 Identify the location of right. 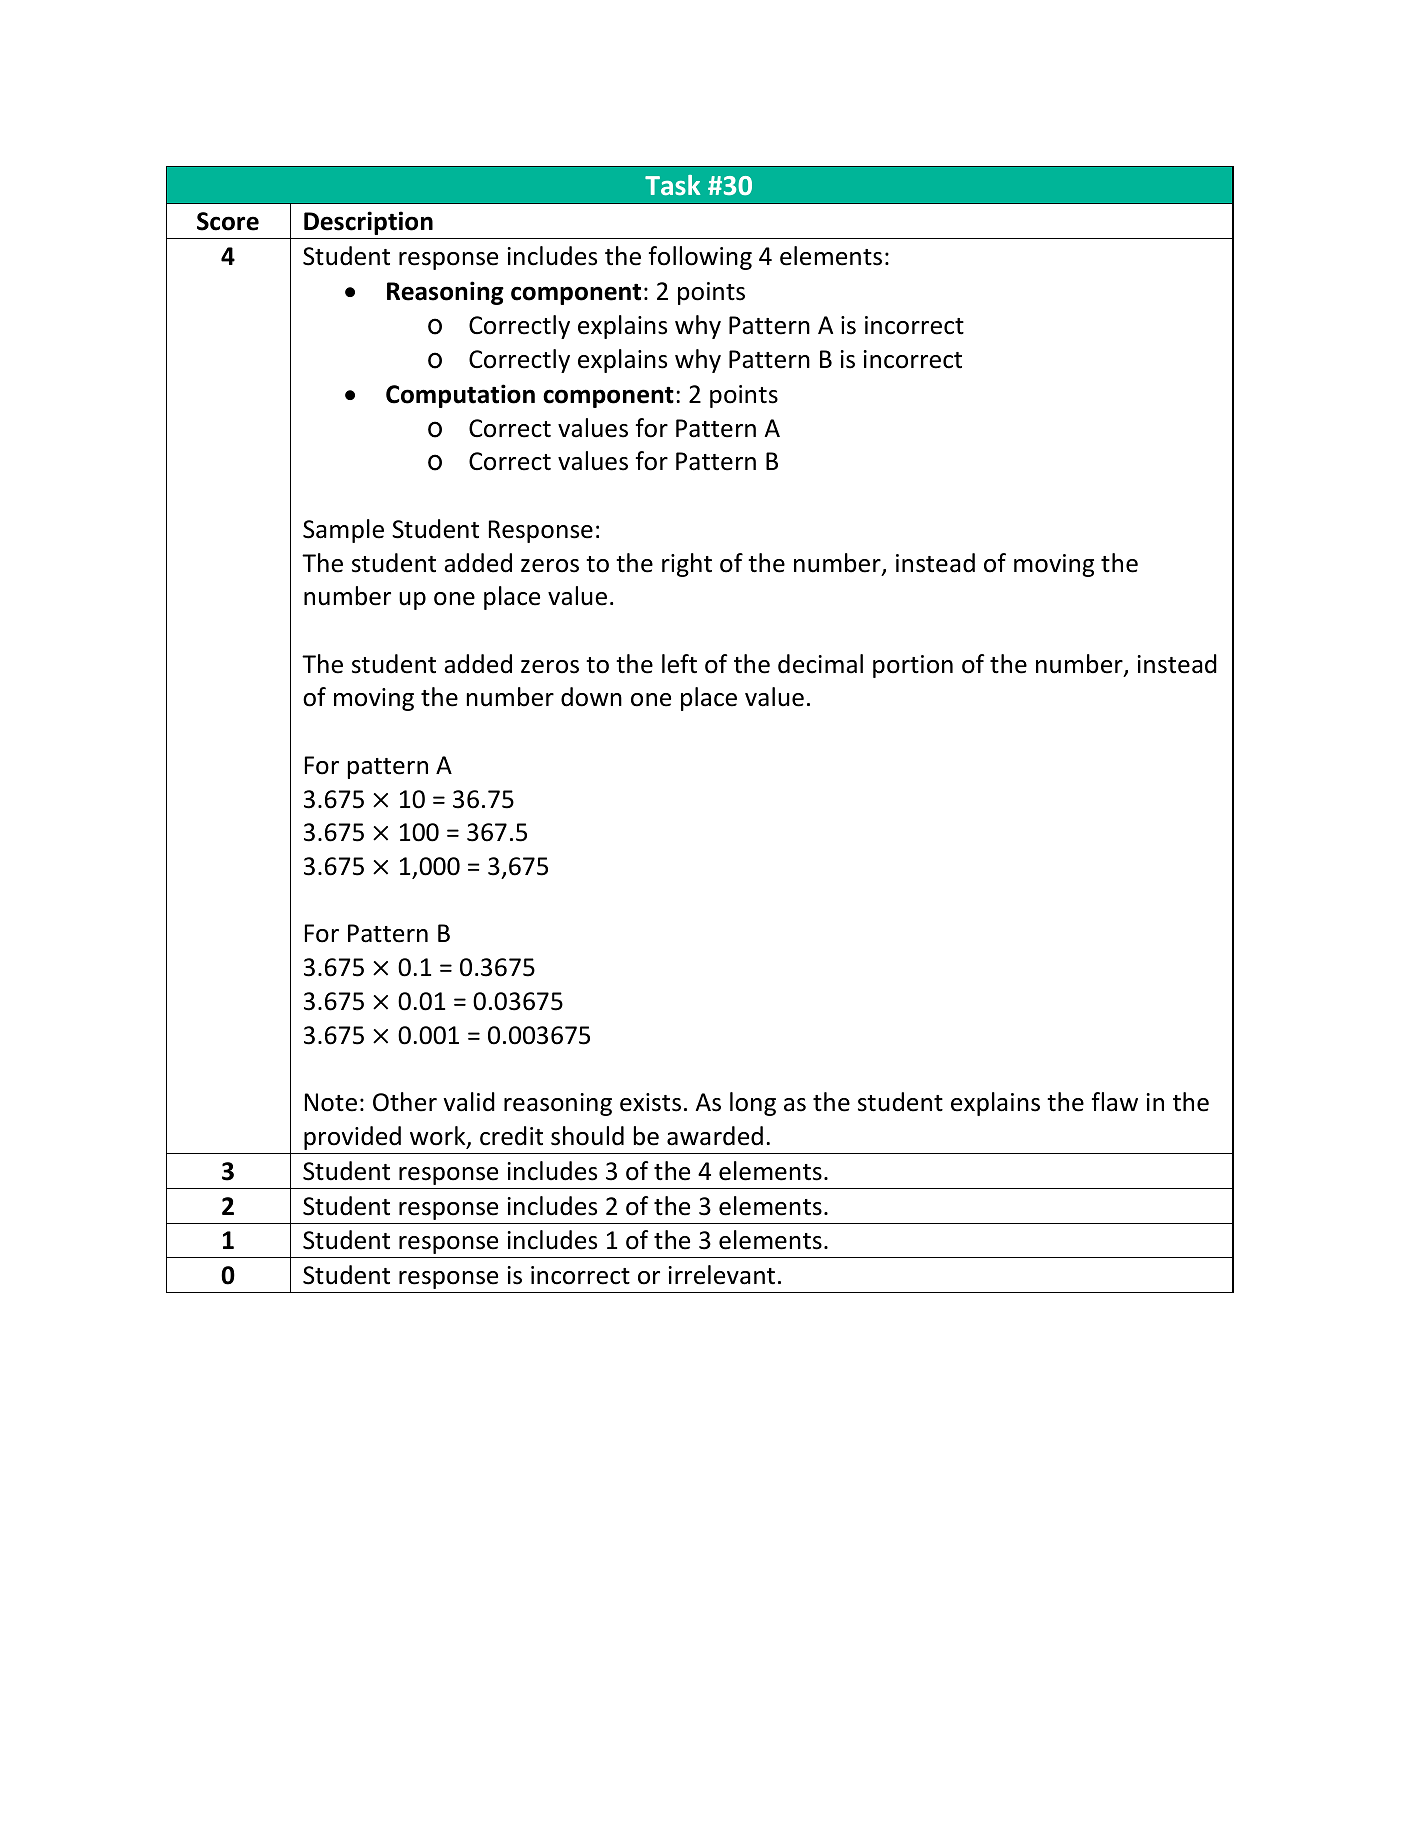
(687, 565).
